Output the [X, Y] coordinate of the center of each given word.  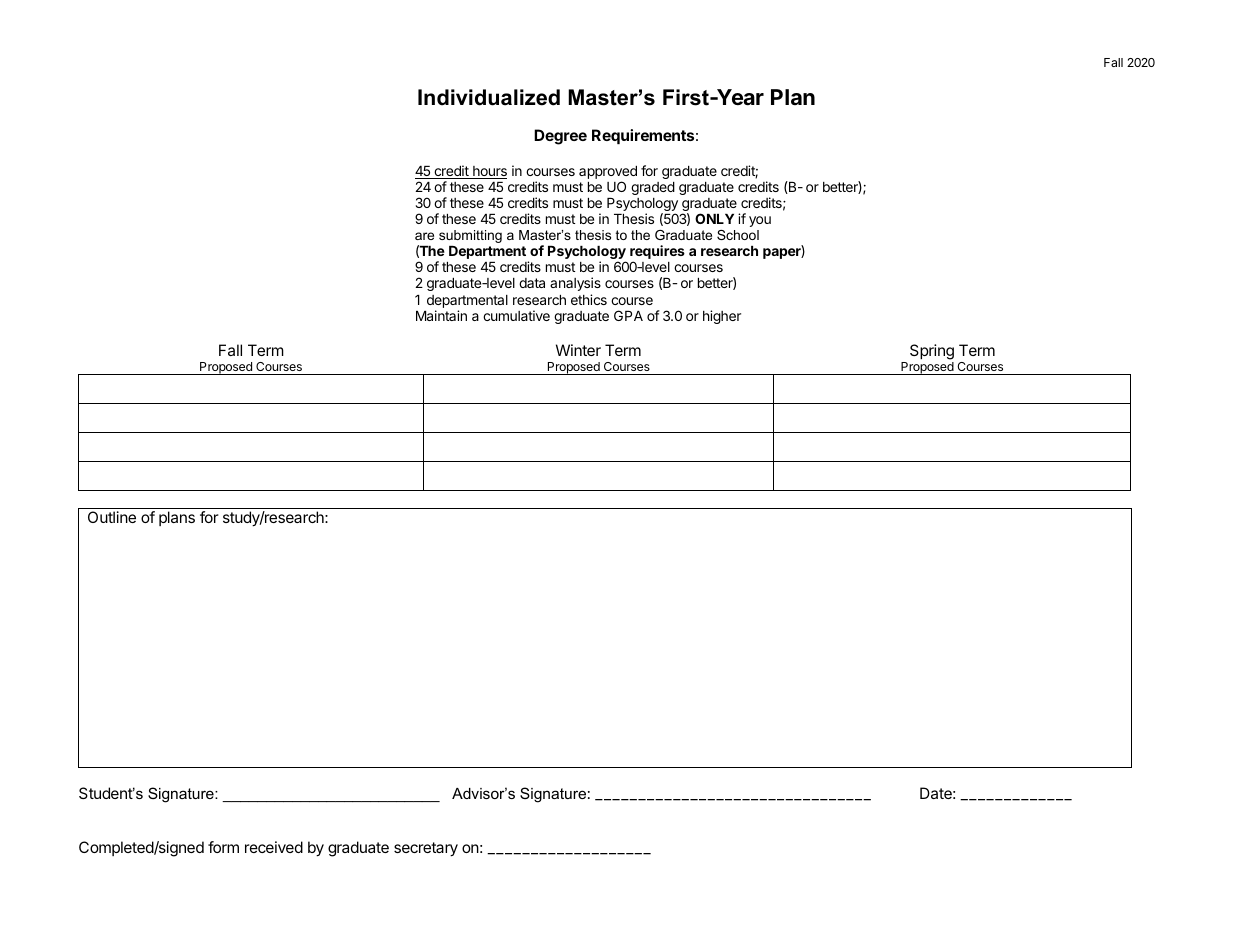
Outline [112, 517]
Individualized [489, 97]
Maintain [441, 315]
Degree [560, 137]
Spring [932, 353]
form [223, 847]
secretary [426, 849]
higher [722, 317]
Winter [578, 350]
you [760, 221]
